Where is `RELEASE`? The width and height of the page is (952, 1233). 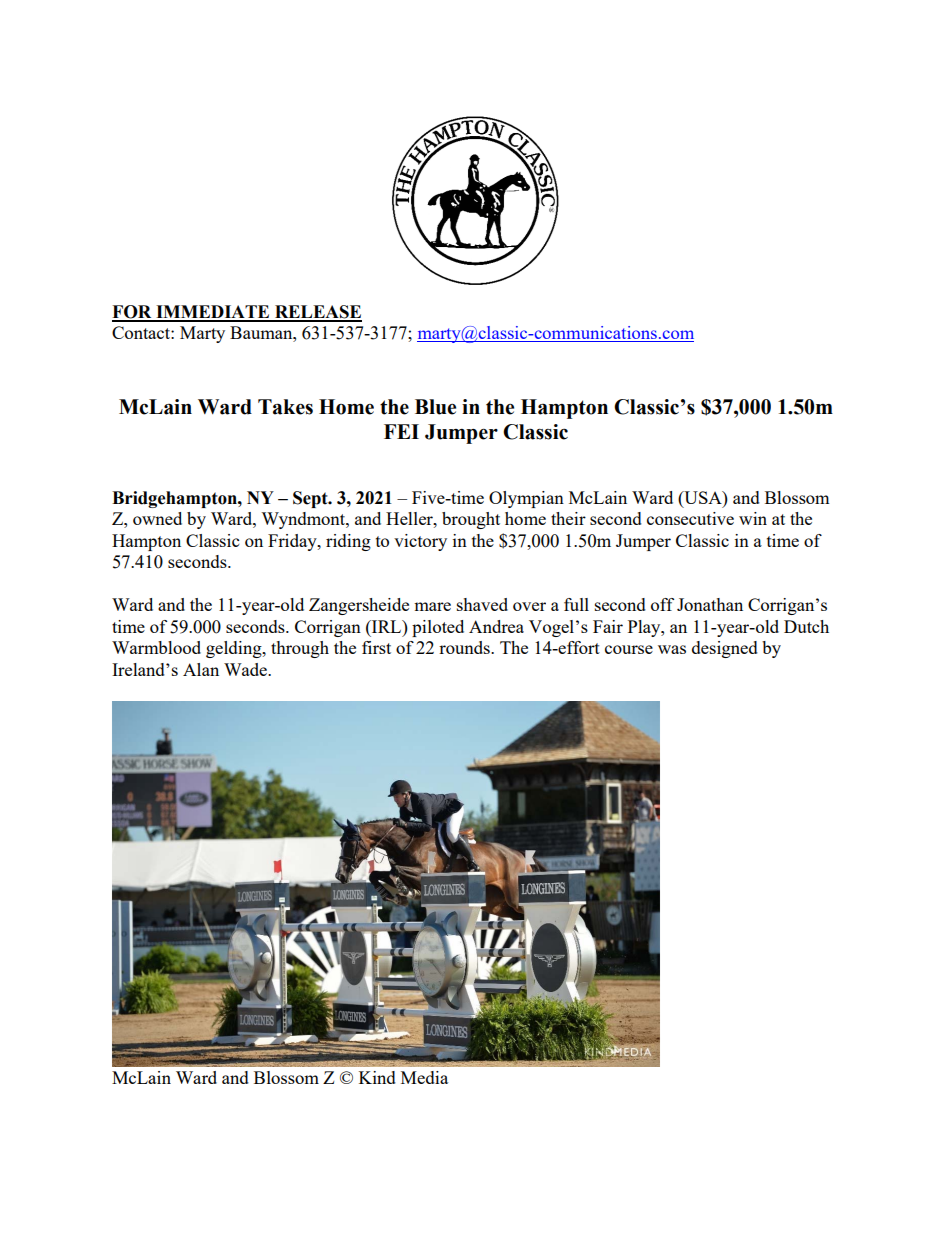 RELEASE is located at coordinates (317, 313).
